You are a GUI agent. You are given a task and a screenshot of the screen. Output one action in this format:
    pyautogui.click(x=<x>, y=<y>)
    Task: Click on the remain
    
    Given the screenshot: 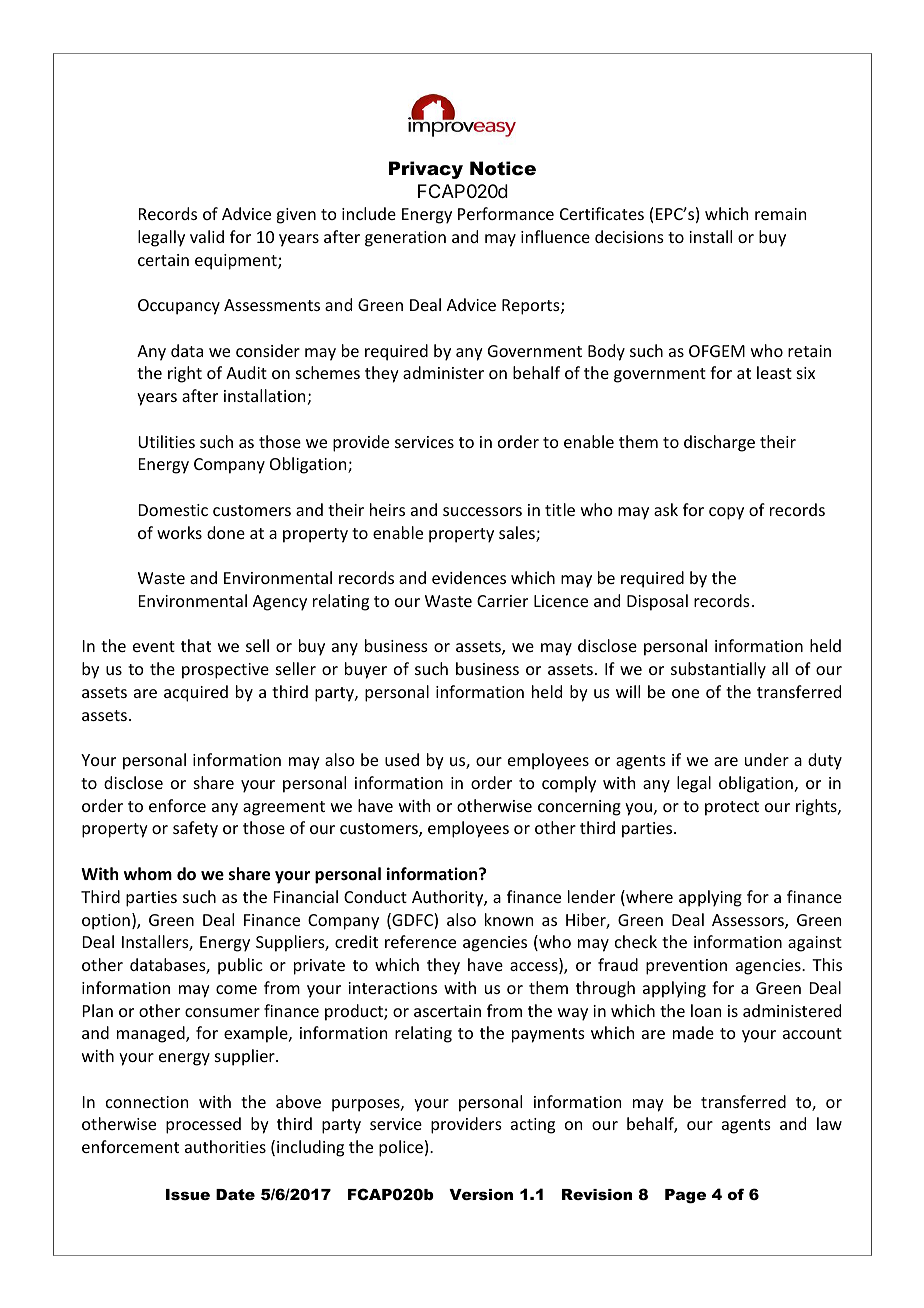 What is the action you would take?
    pyautogui.click(x=780, y=214)
